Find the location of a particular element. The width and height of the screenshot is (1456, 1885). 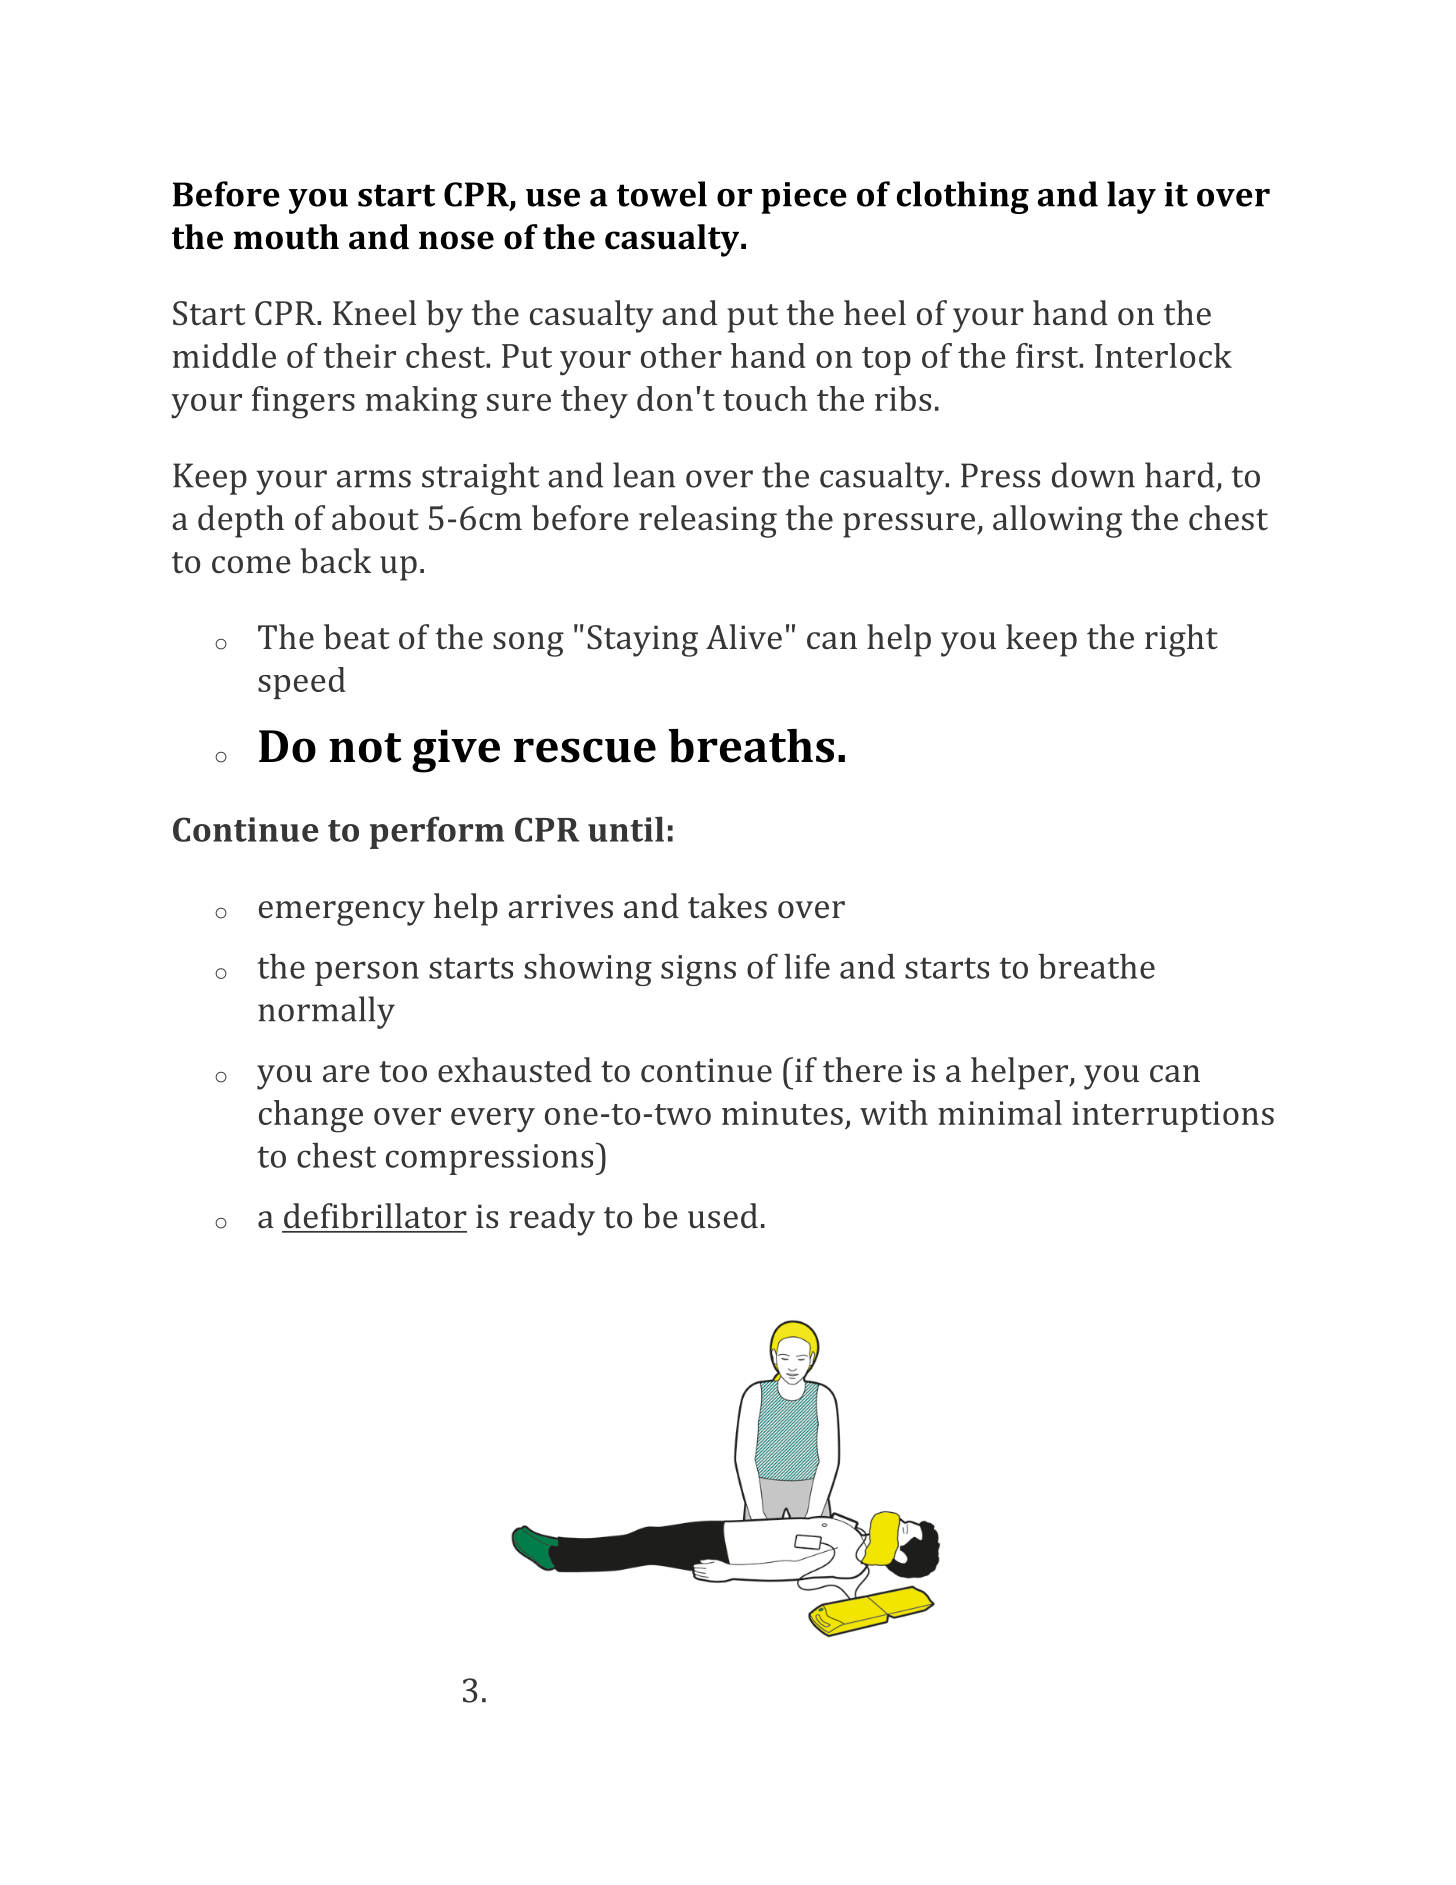

towel is located at coordinates (662, 194).
